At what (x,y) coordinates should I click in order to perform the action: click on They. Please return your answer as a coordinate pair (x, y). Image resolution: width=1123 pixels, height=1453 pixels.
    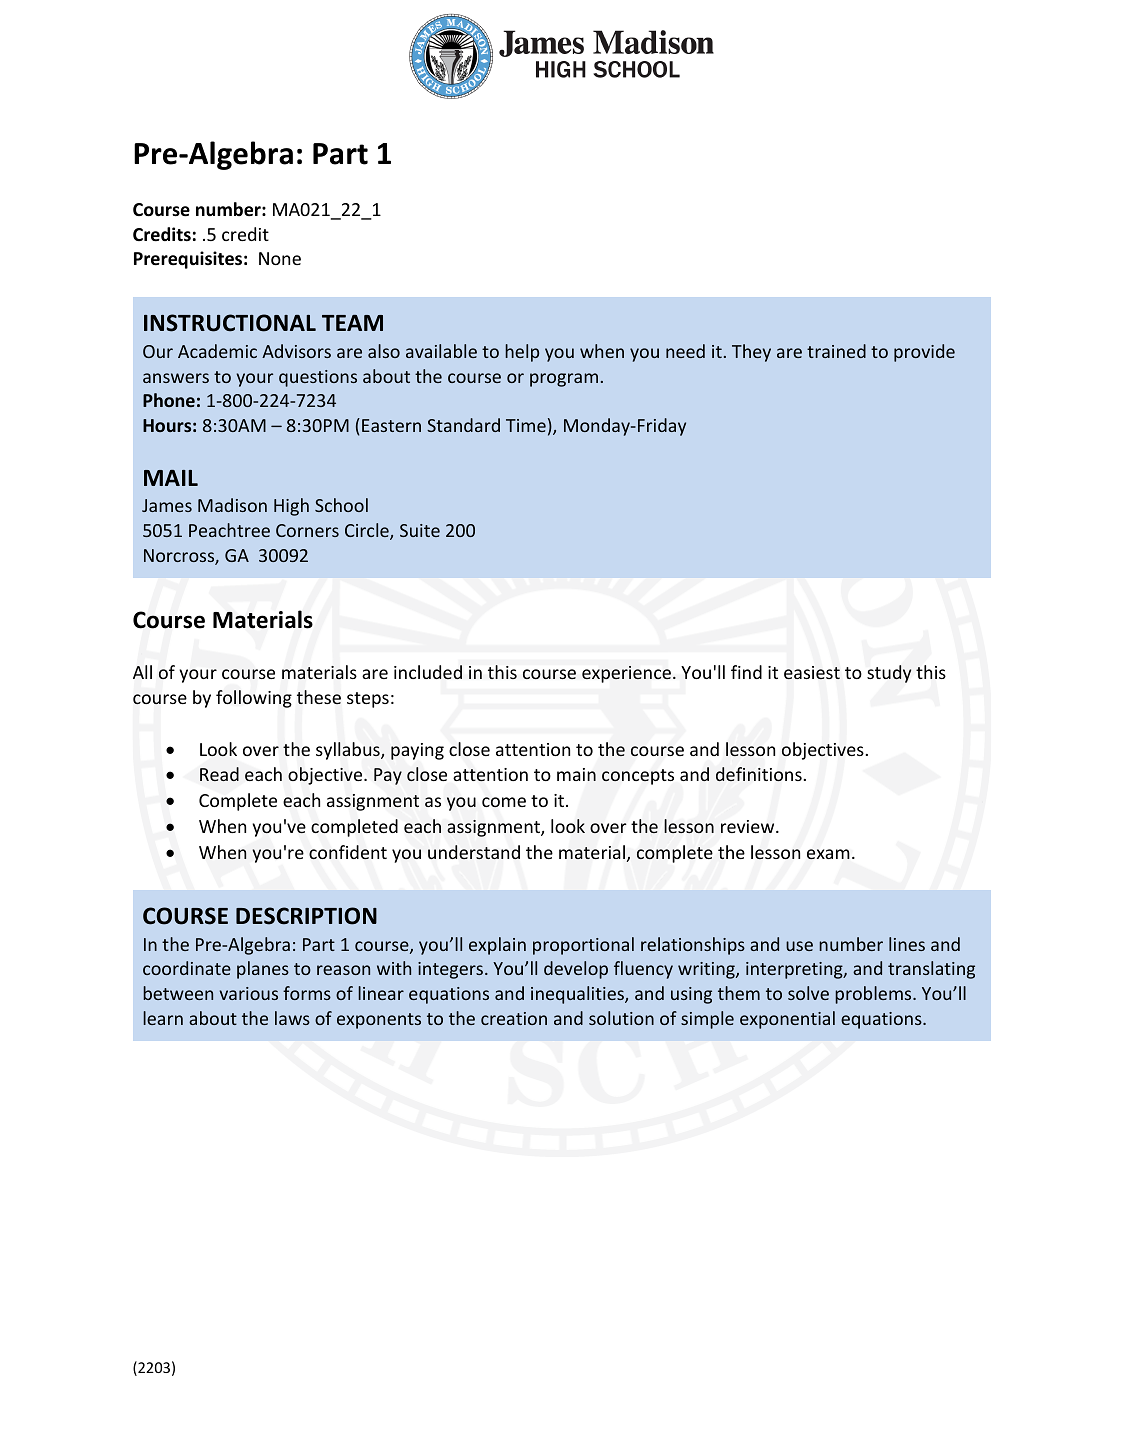
    Looking at the image, I should click on (751, 353).
